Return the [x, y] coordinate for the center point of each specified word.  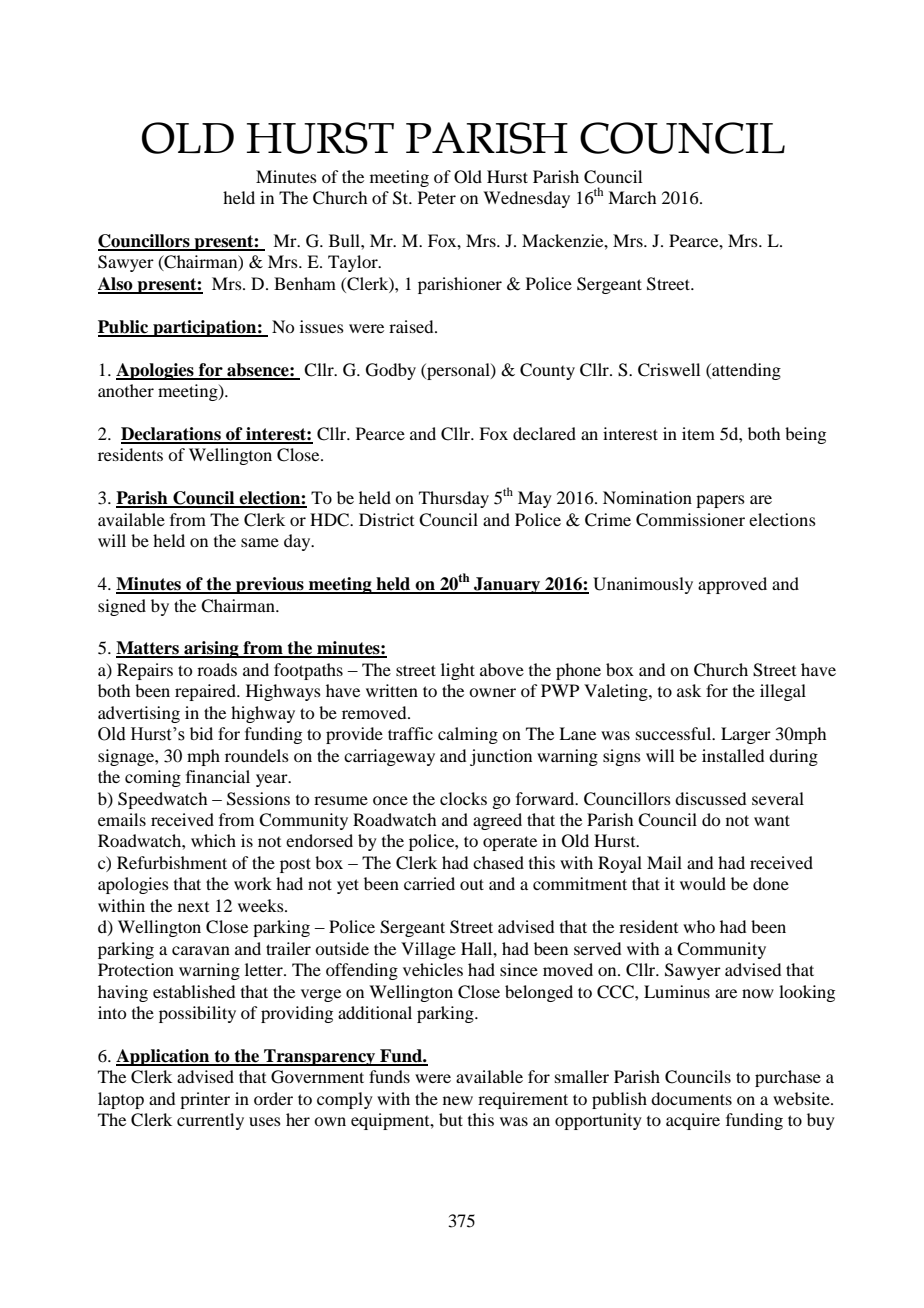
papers [720, 501]
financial [218, 776]
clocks [463, 798]
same [260, 542]
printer [205, 1100]
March [632, 197]
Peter [437, 197]
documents [691, 1098]
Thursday [454, 499]
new [458, 1100]
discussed [710, 798]
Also [116, 285]
